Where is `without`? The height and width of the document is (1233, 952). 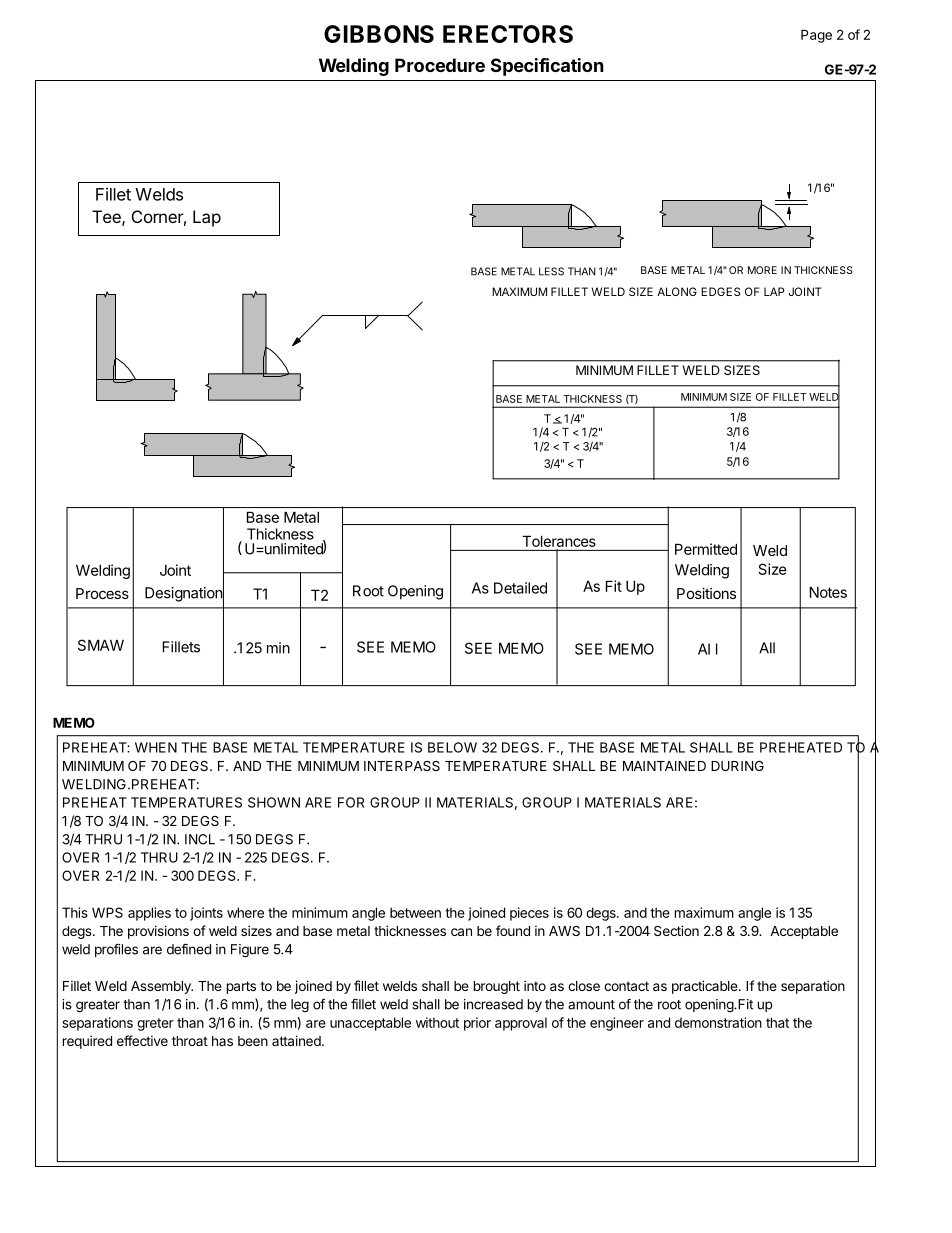 without is located at coordinates (437, 1022).
